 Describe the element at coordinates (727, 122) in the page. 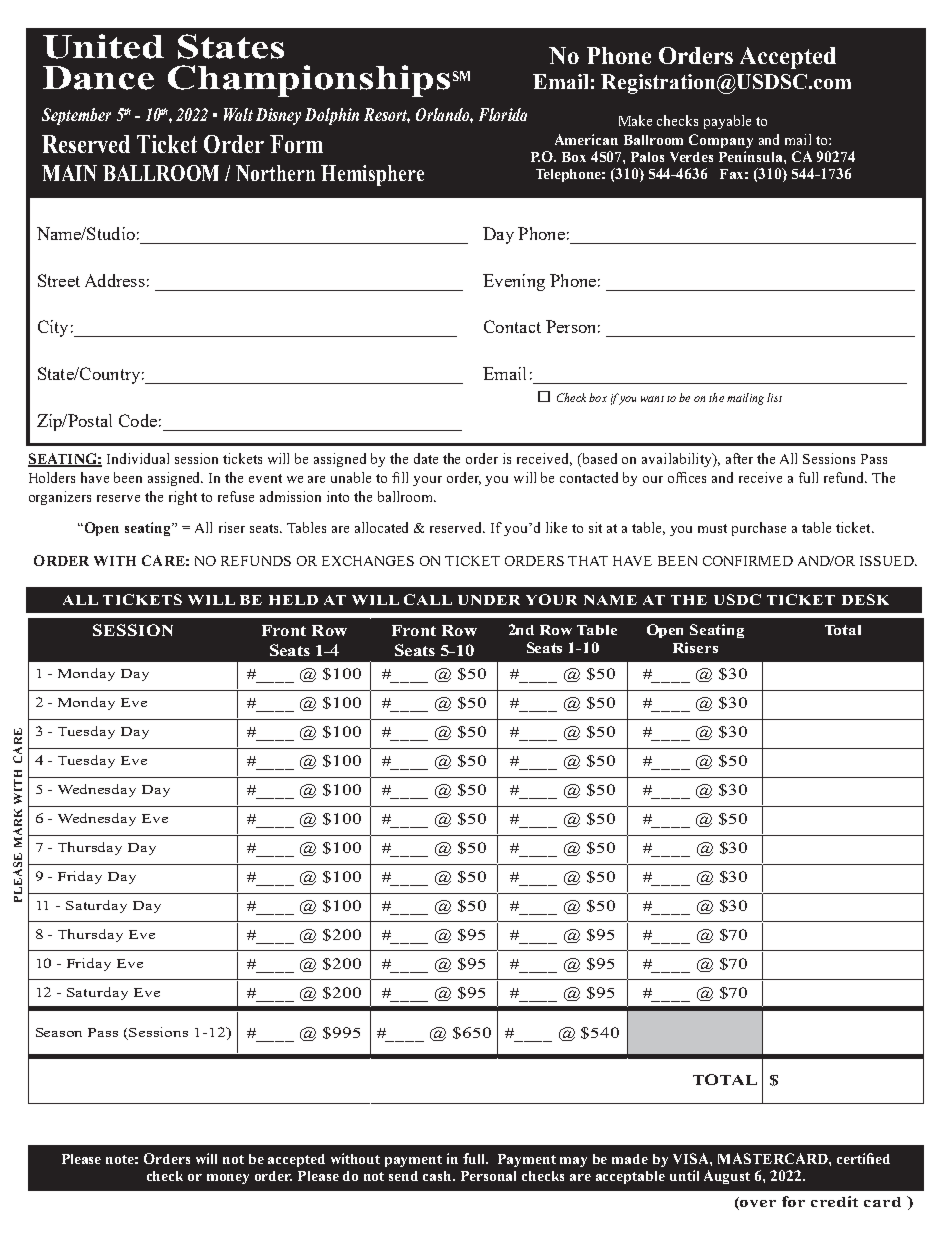

I see `payable` at that location.
